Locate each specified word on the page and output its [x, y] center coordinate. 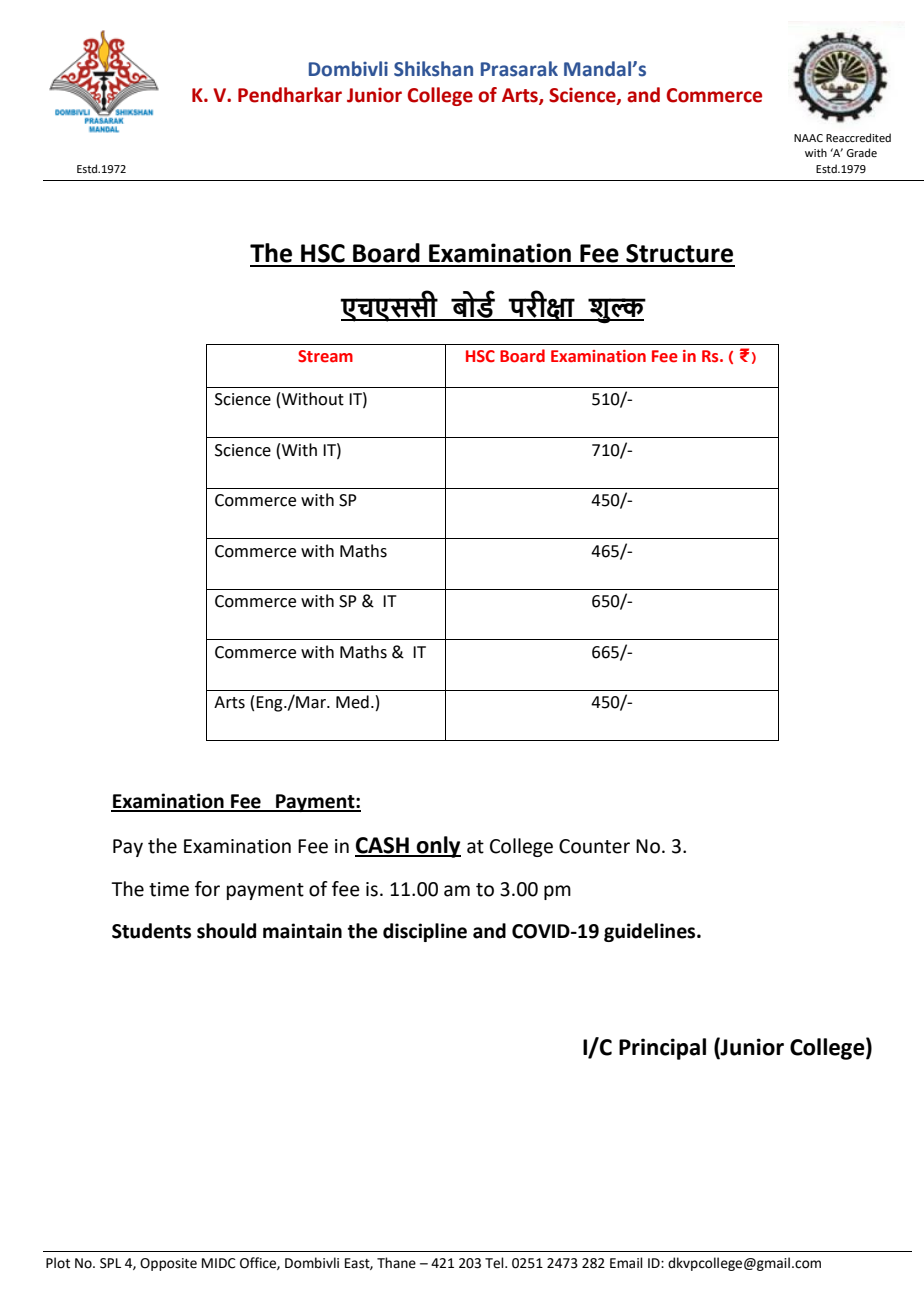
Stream [325, 356]
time [169, 889]
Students [151, 931]
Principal [662, 1049]
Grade [861, 152]
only [438, 847]
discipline [425, 932]
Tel [495, 1263]
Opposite [168, 1264]
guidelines [651, 932]
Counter [594, 846]
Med [352, 702]
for [207, 889]
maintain [302, 931]
